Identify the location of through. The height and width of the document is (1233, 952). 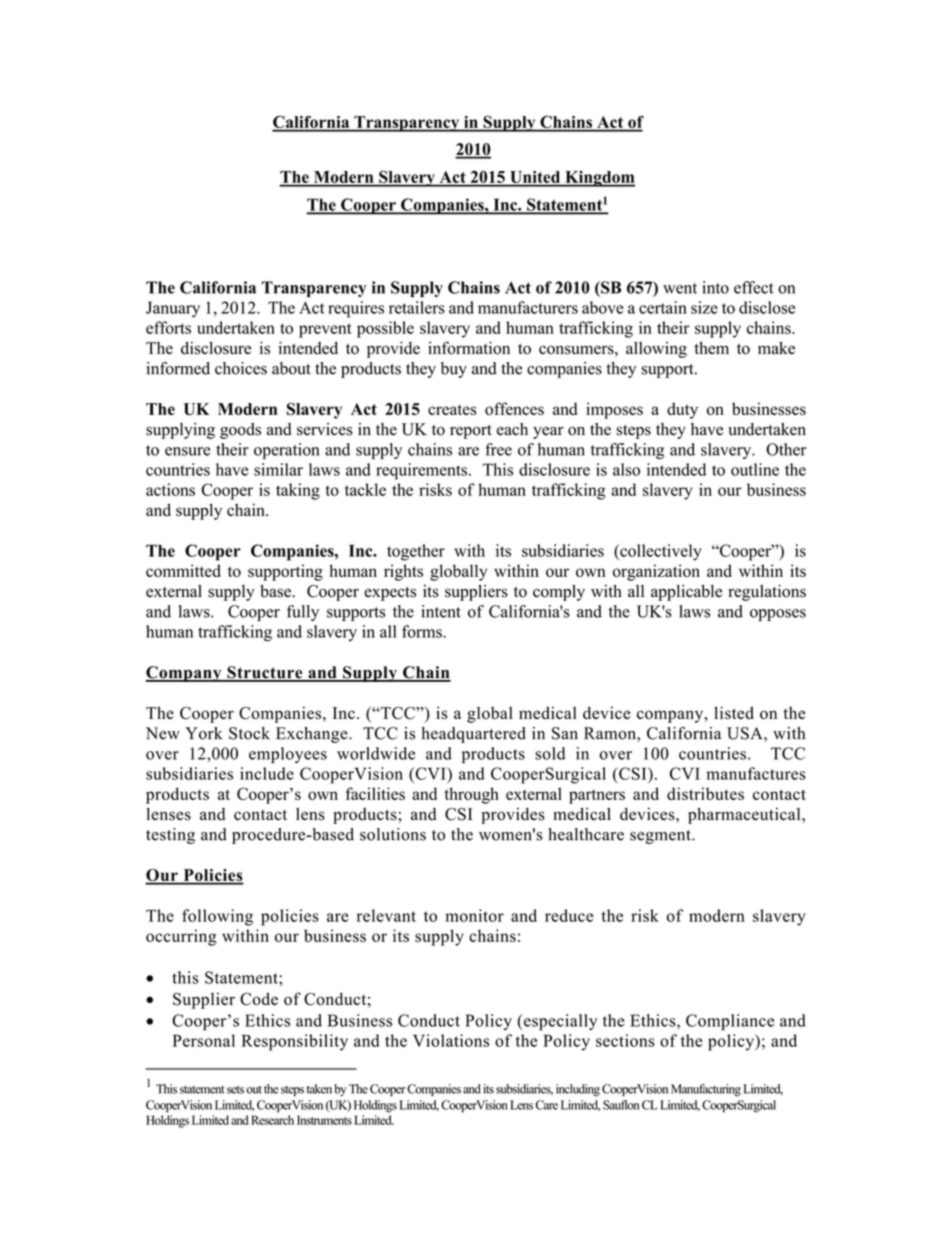
(471, 795).
